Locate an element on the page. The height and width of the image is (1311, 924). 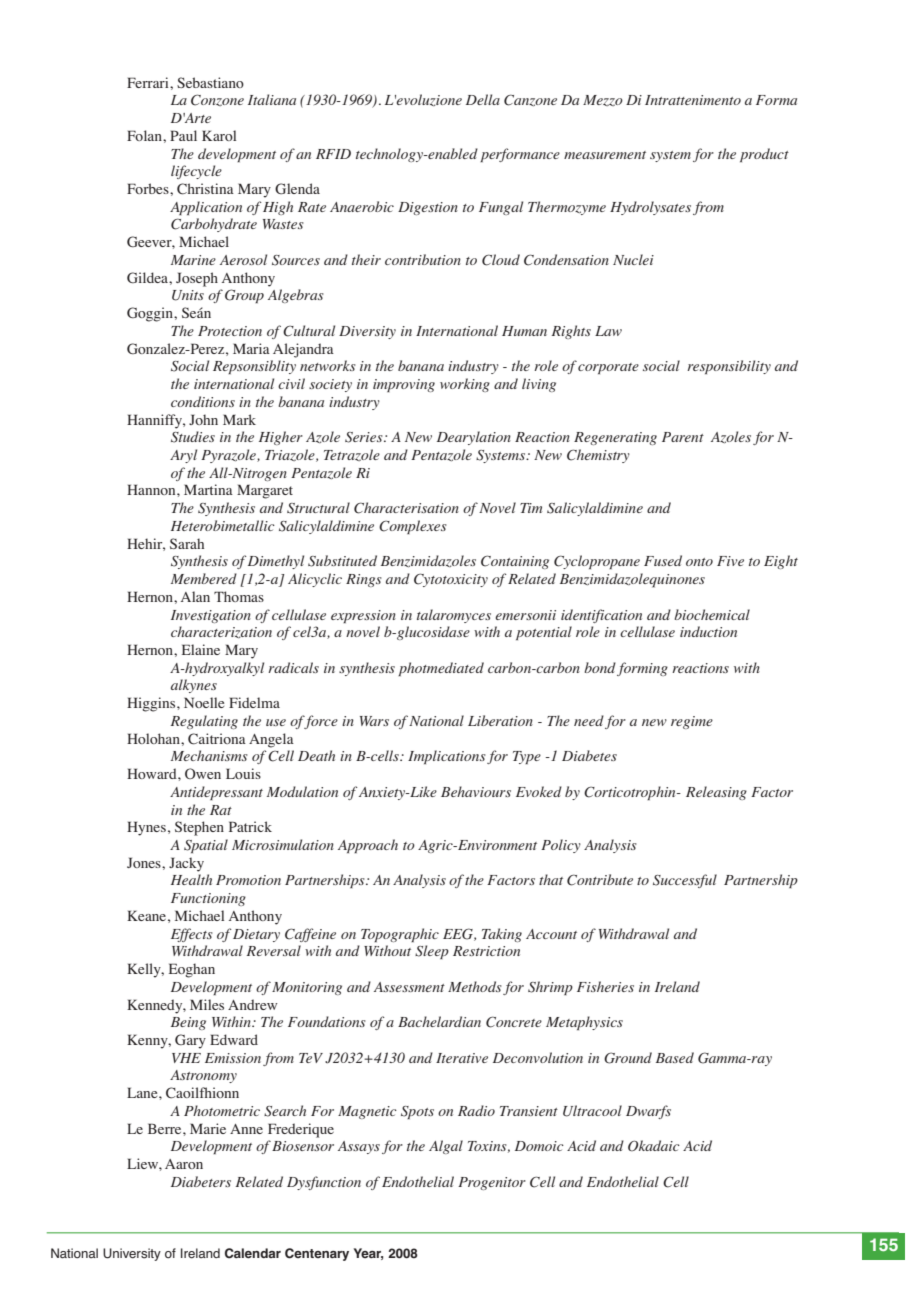
Paul is located at coordinates (183, 135).
